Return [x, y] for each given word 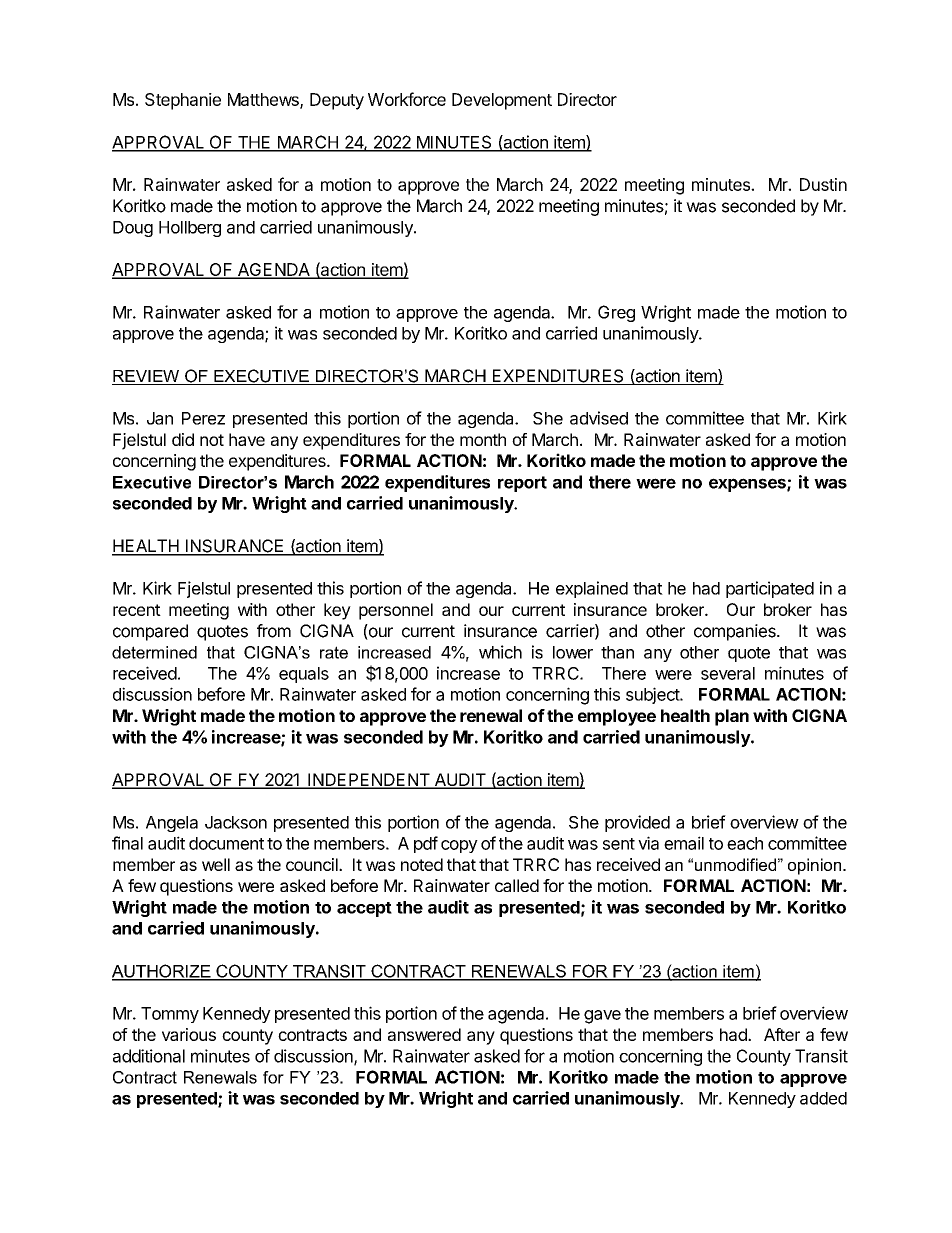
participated [770, 589]
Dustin [823, 184]
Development [502, 101]
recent [137, 610]
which [500, 652]
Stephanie [183, 101]
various [189, 1034]
